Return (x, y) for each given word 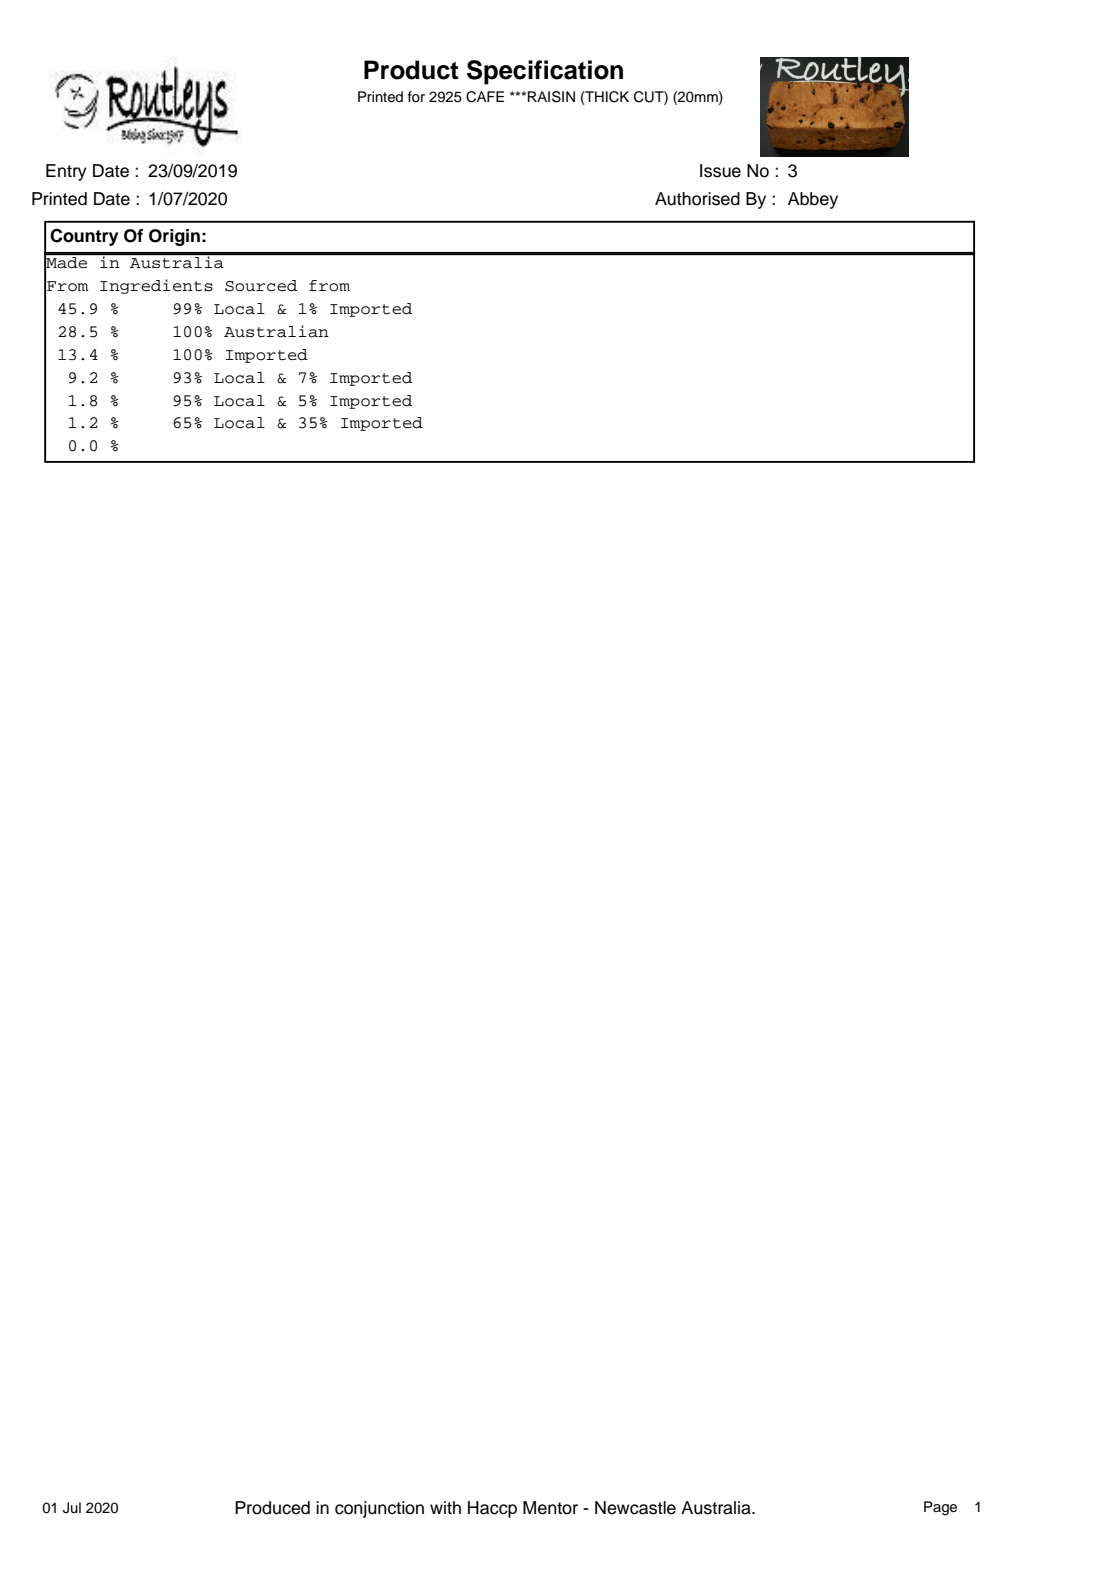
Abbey (813, 200)
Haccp (492, 1509)
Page (940, 1508)
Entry (66, 172)
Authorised (697, 199)
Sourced (261, 286)
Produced (272, 1508)
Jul (72, 1508)
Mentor (550, 1508)
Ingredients (156, 286)
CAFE (485, 97)
